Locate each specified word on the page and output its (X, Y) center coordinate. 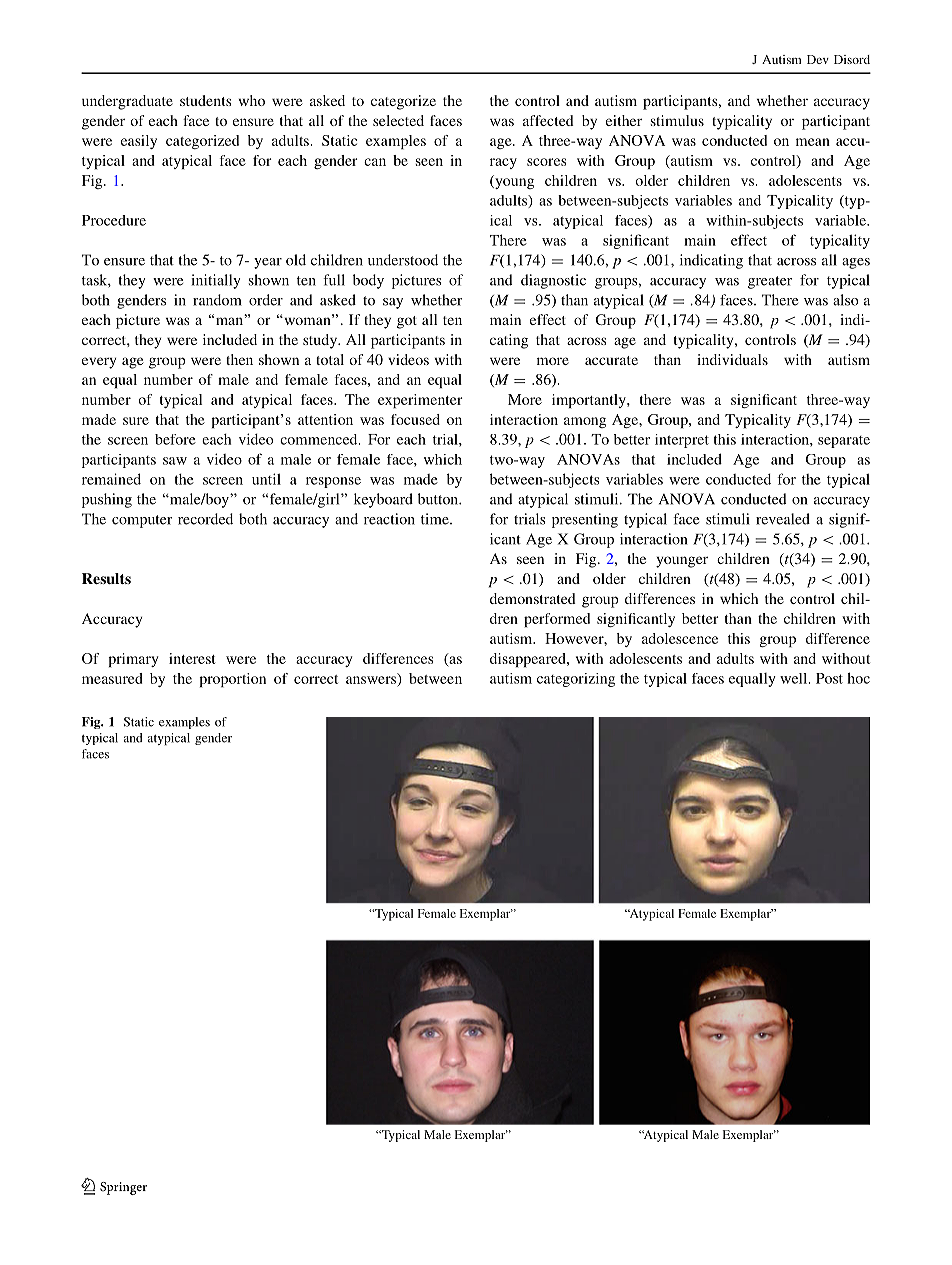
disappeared (529, 660)
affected (548, 120)
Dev (818, 59)
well (795, 678)
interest (192, 658)
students (206, 100)
